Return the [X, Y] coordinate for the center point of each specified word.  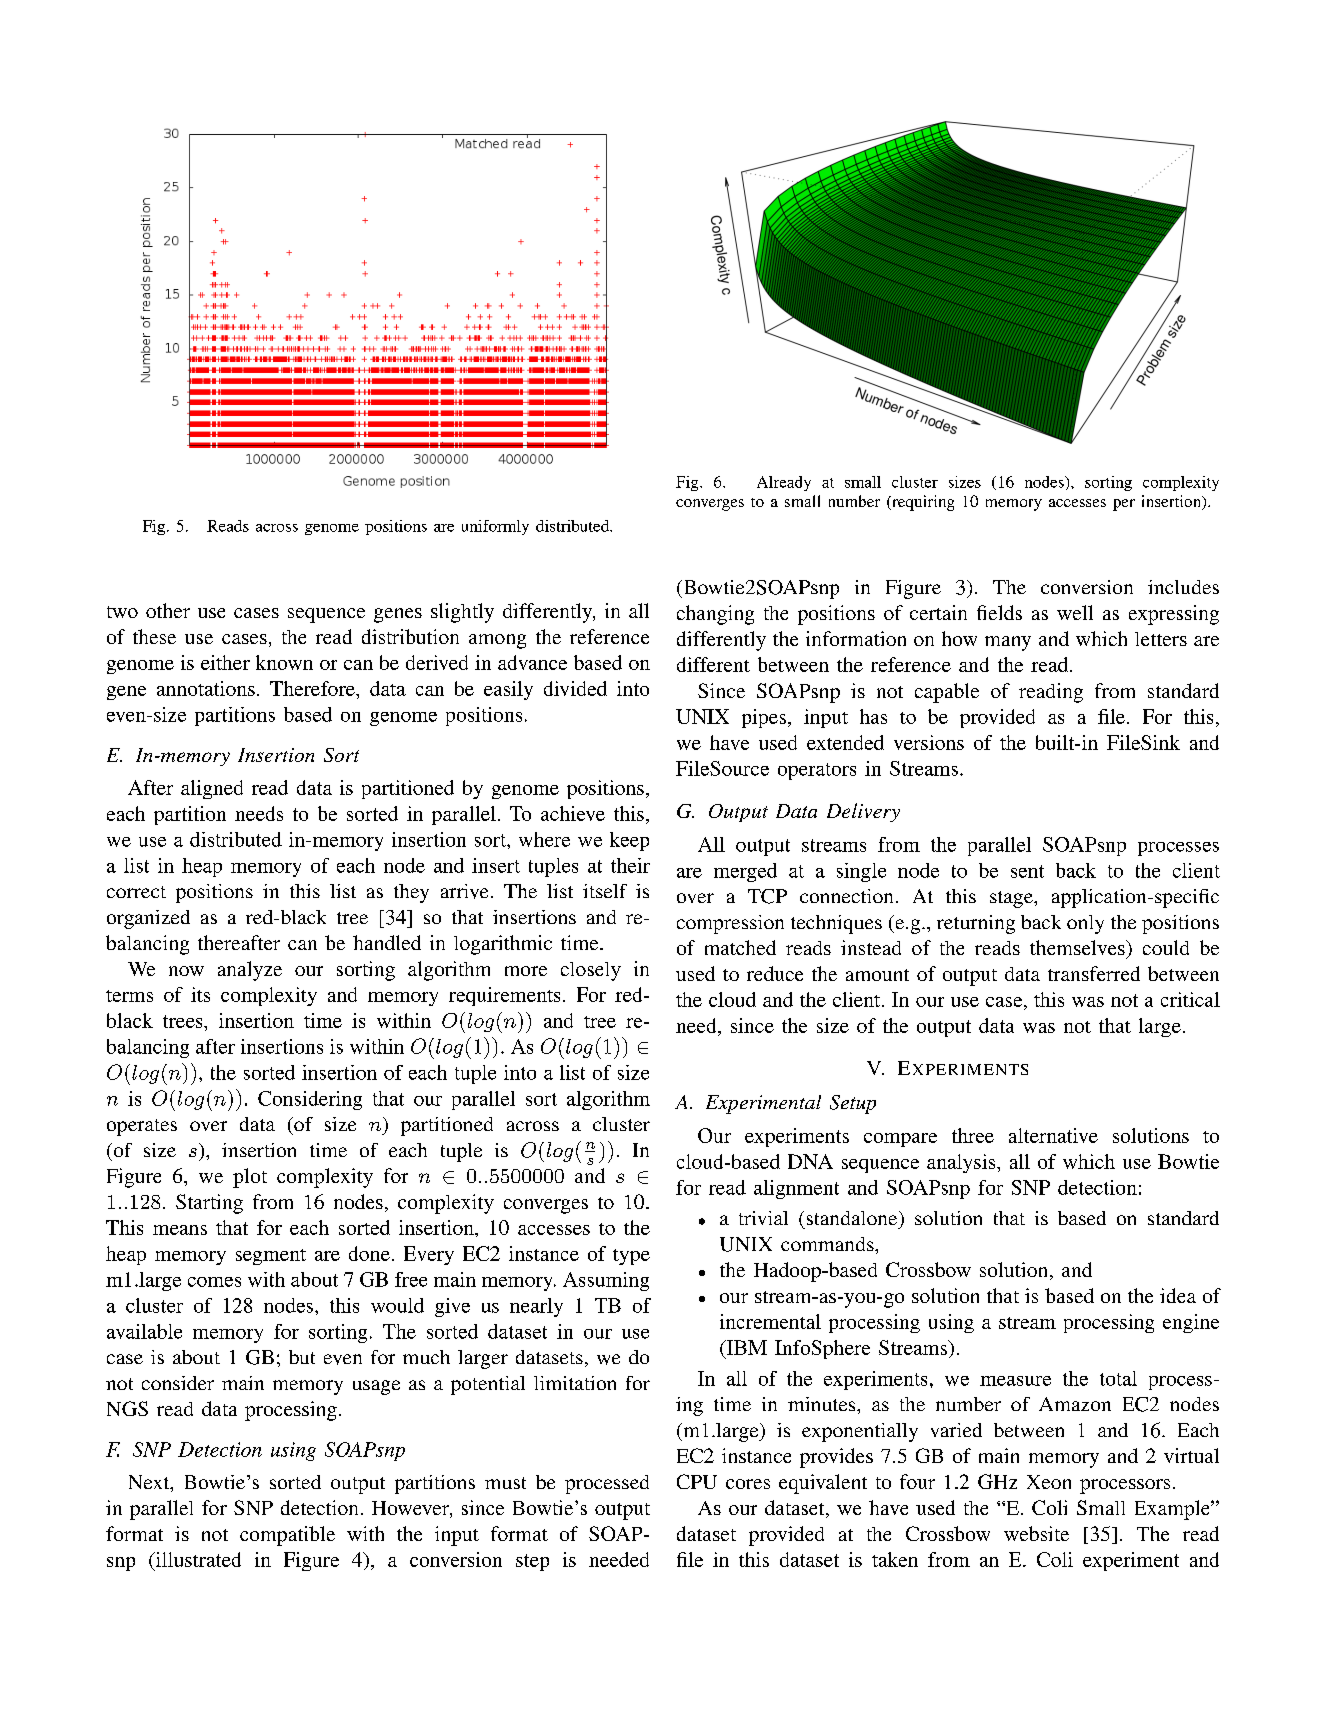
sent [1027, 871]
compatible [287, 1536]
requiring [922, 503]
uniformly [495, 527]
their [630, 865]
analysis [962, 1163]
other [168, 610]
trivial [763, 1218]
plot [250, 1178]
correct [136, 892]
